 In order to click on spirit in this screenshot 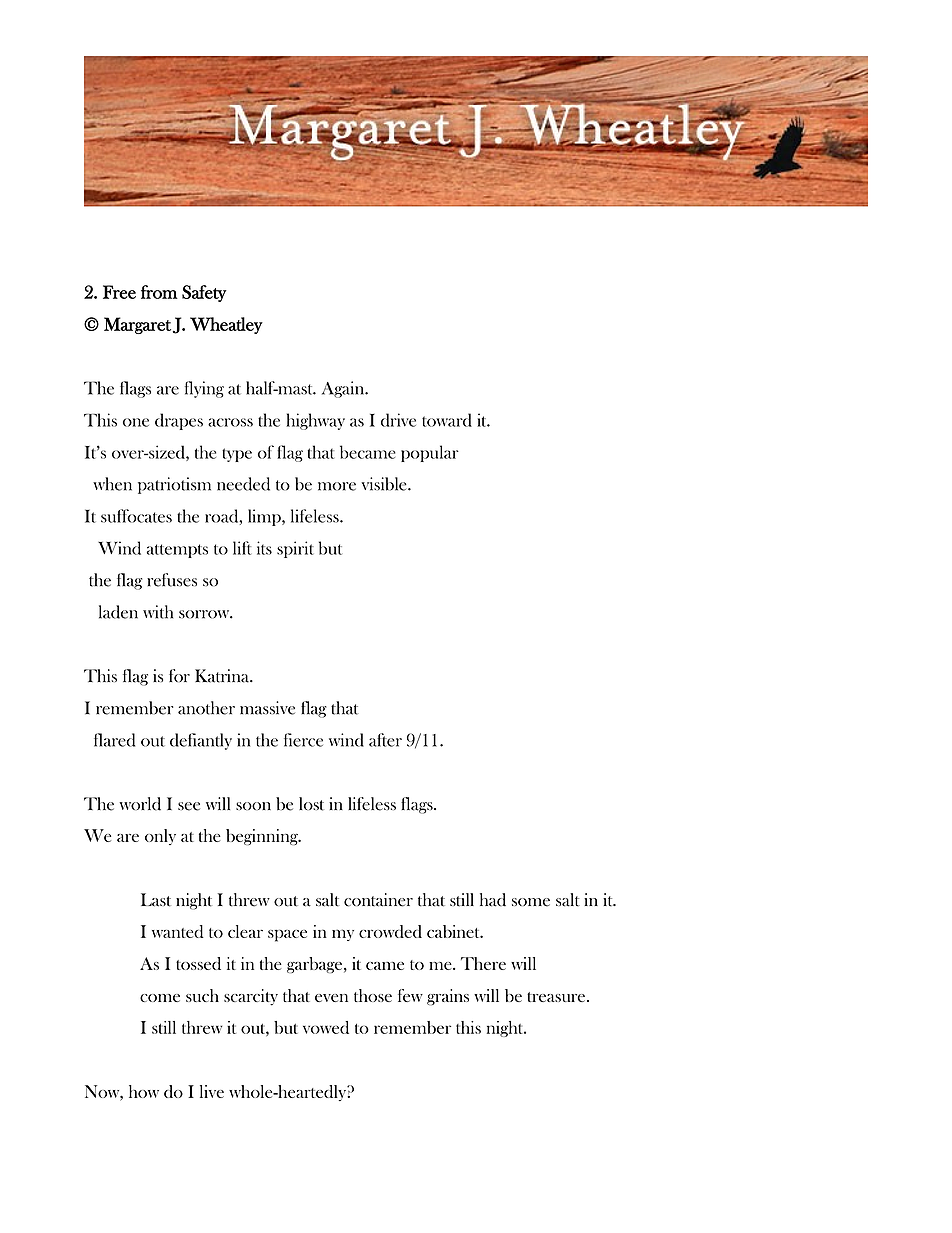, I will do `click(295, 549)`.
